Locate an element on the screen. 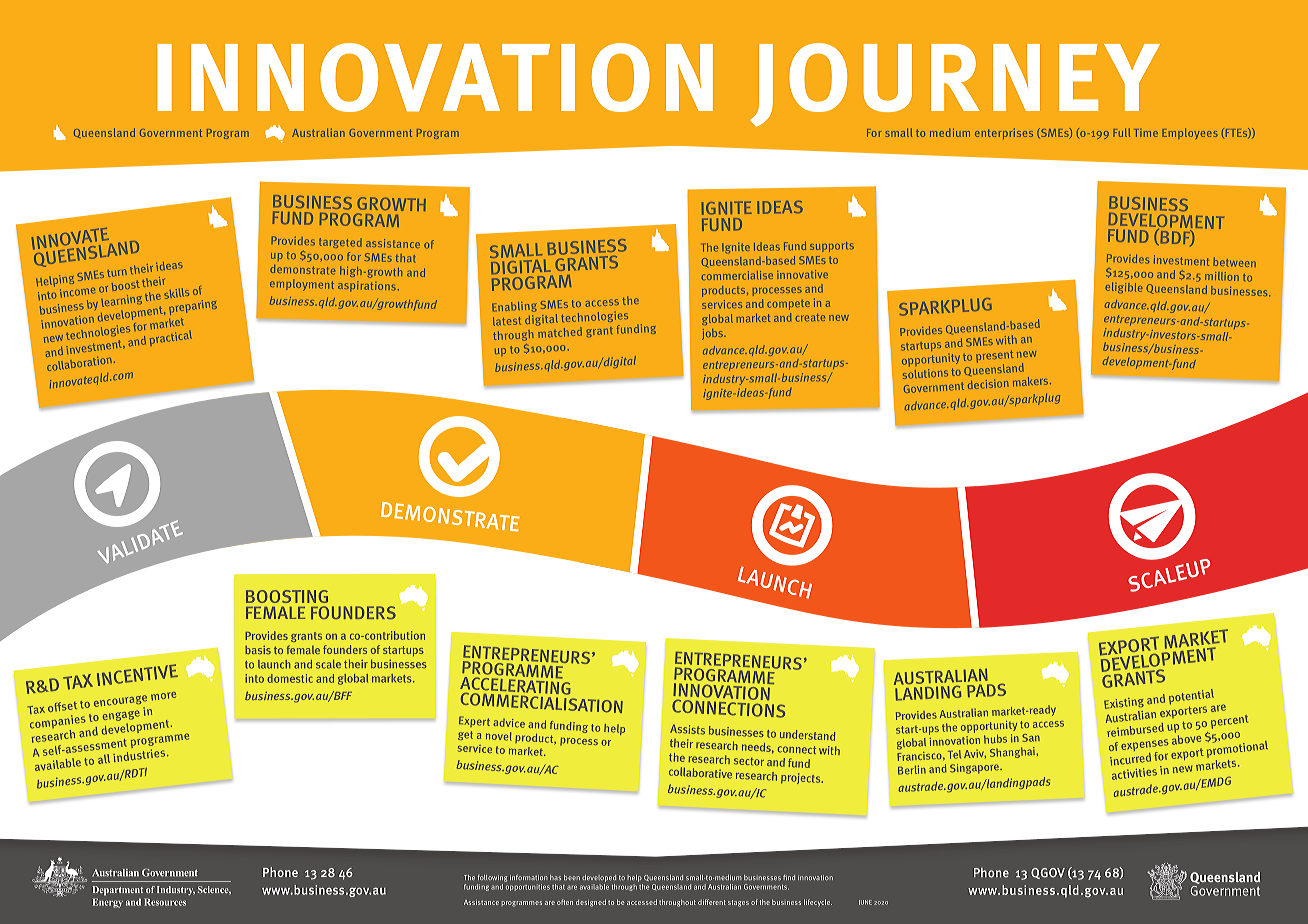 The width and height of the screenshot is (1308, 924). following is located at coordinates (492, 878).
